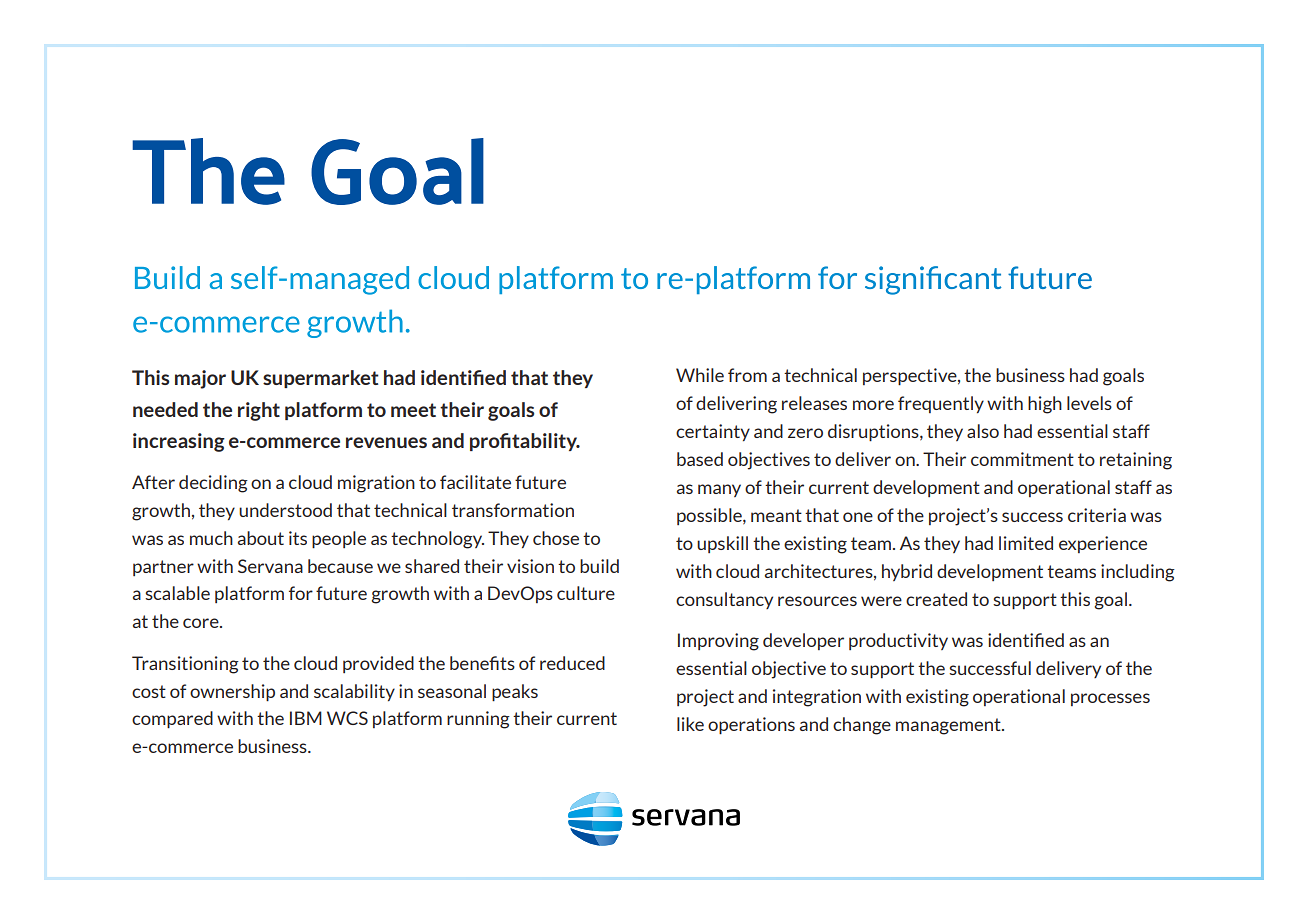  Describe the element at coordinates (321, 379) in the document. I see `supermarket` at that location.
